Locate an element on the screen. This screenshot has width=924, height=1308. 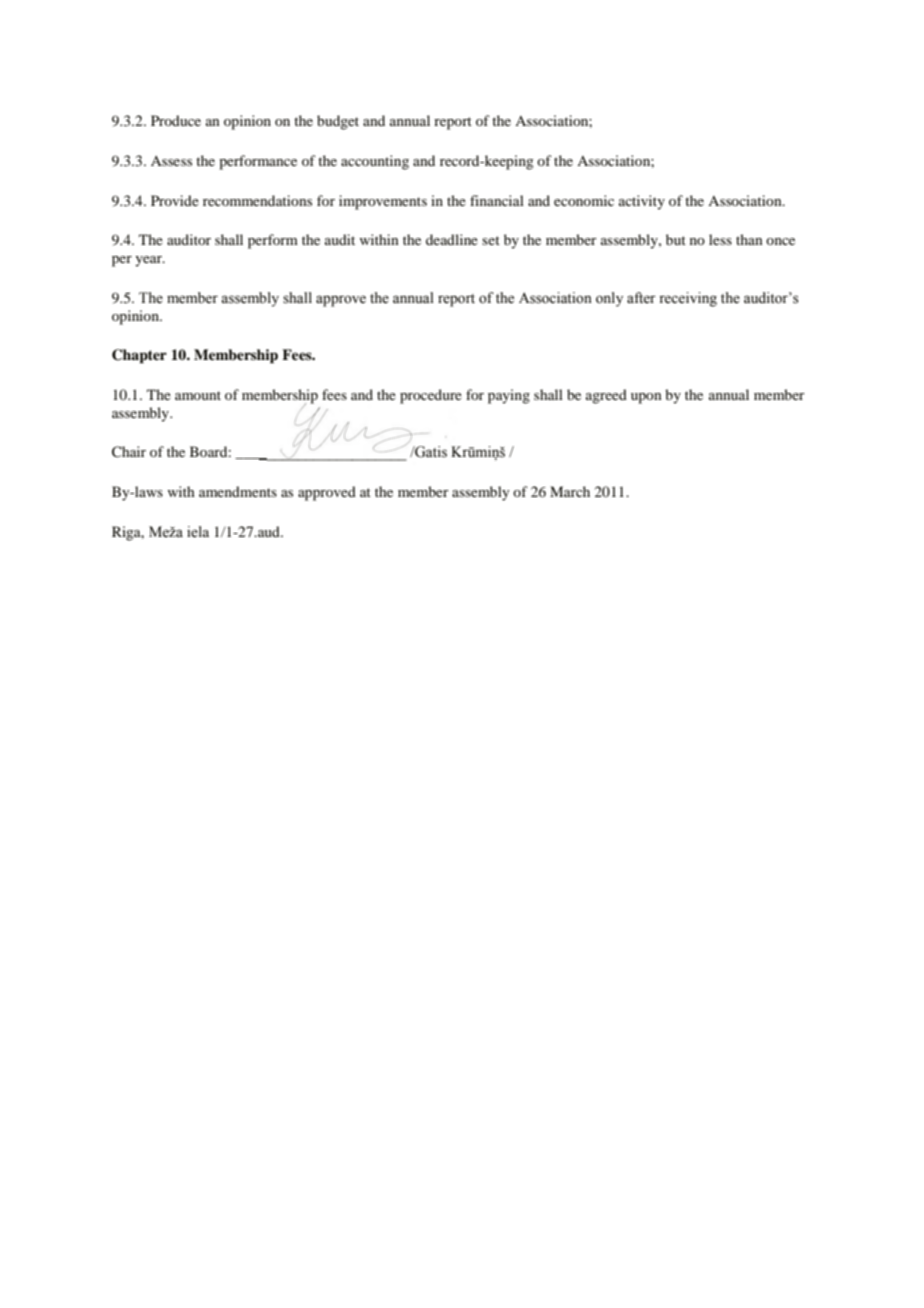
March is located at coordinates (570, 491).
